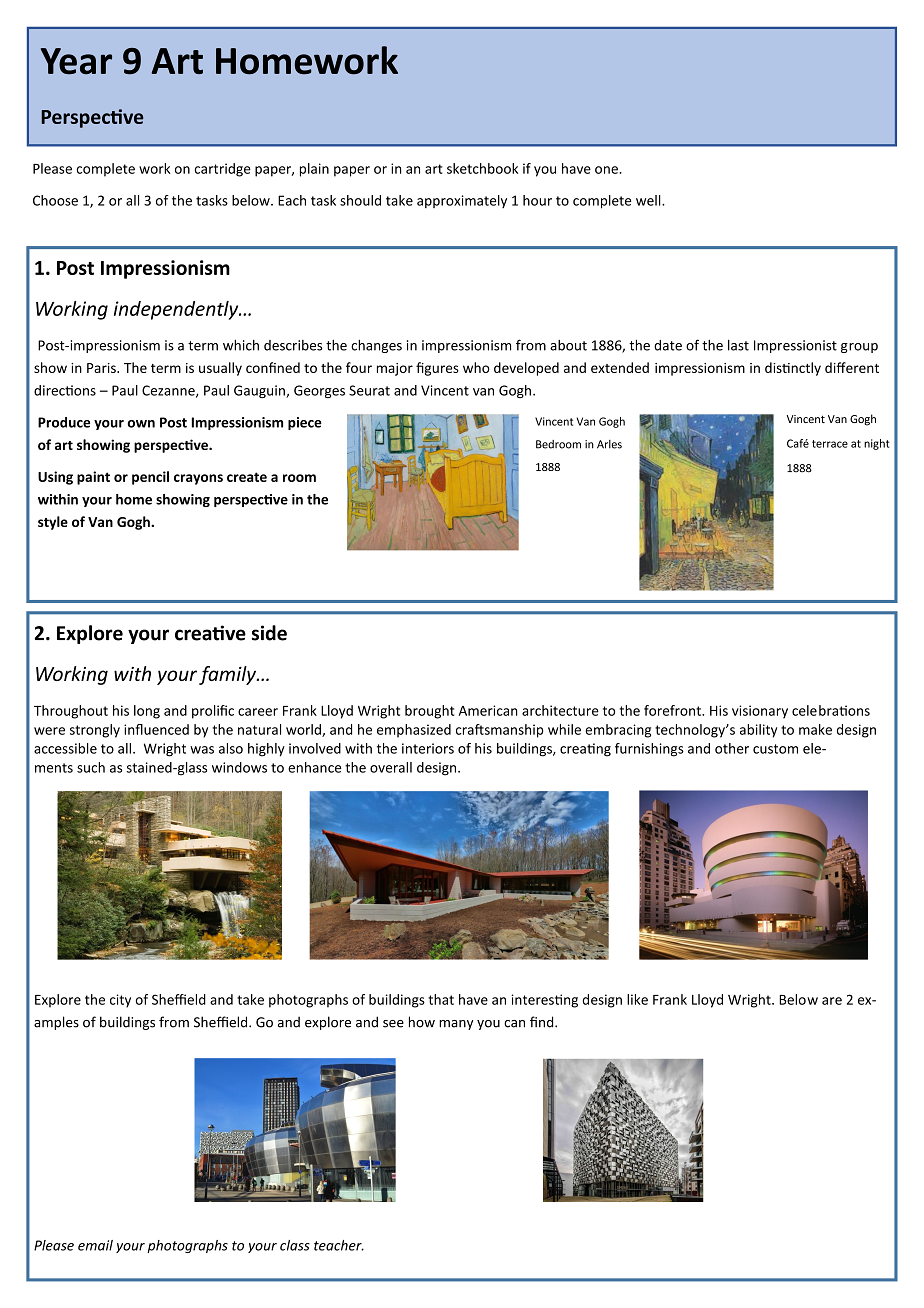 The image size is (924, 1308). Describe the element at coordinates (391, 767) in the document. I see `overall` at that location.
